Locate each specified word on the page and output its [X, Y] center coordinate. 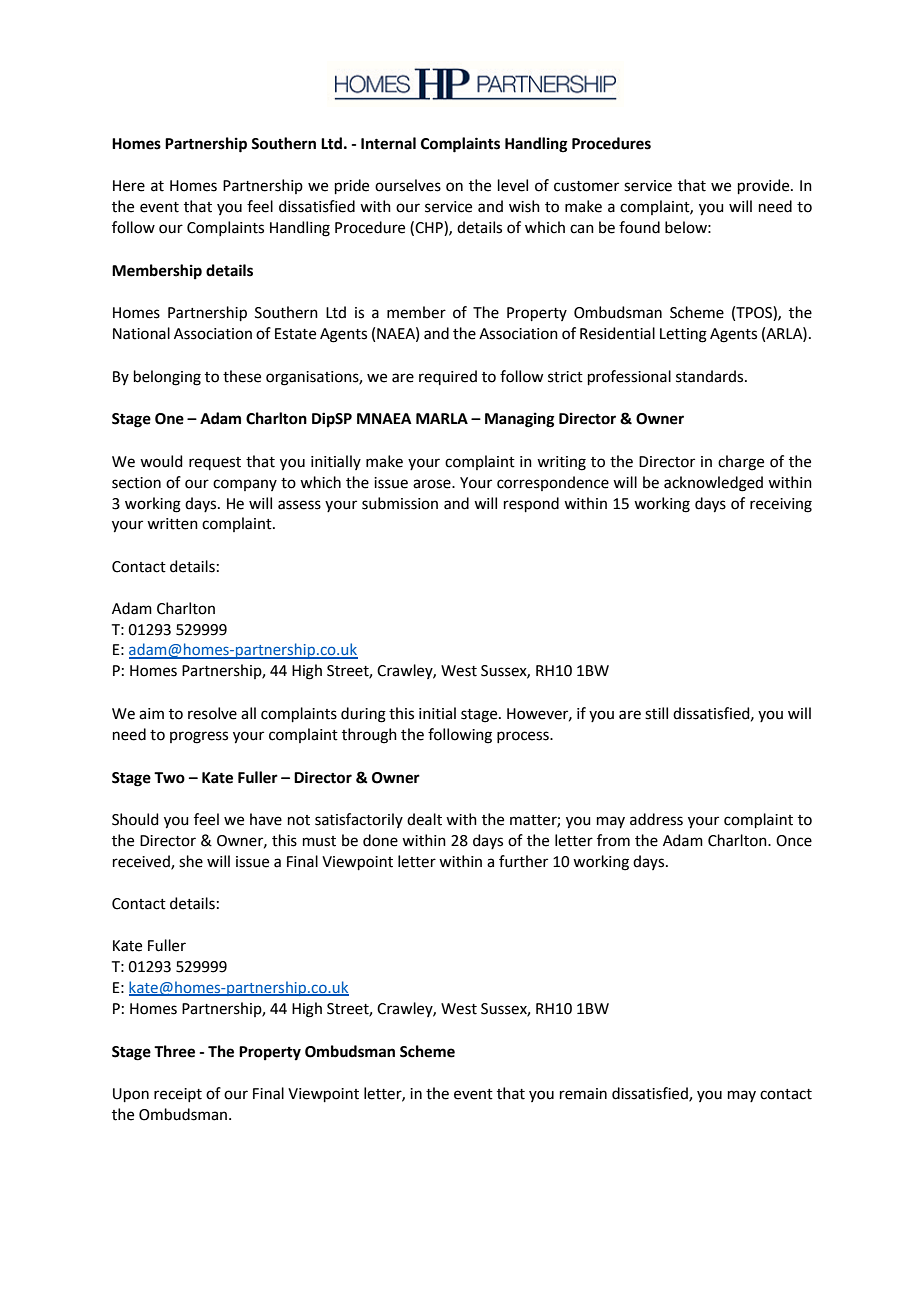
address [656, 819]
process [524, 737]
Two [169, 778]
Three [174, 1051]
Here [129, 186]
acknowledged [713, 484]
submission [400, 503]
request [215, 463]
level [513, 185]
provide [765, 186]
